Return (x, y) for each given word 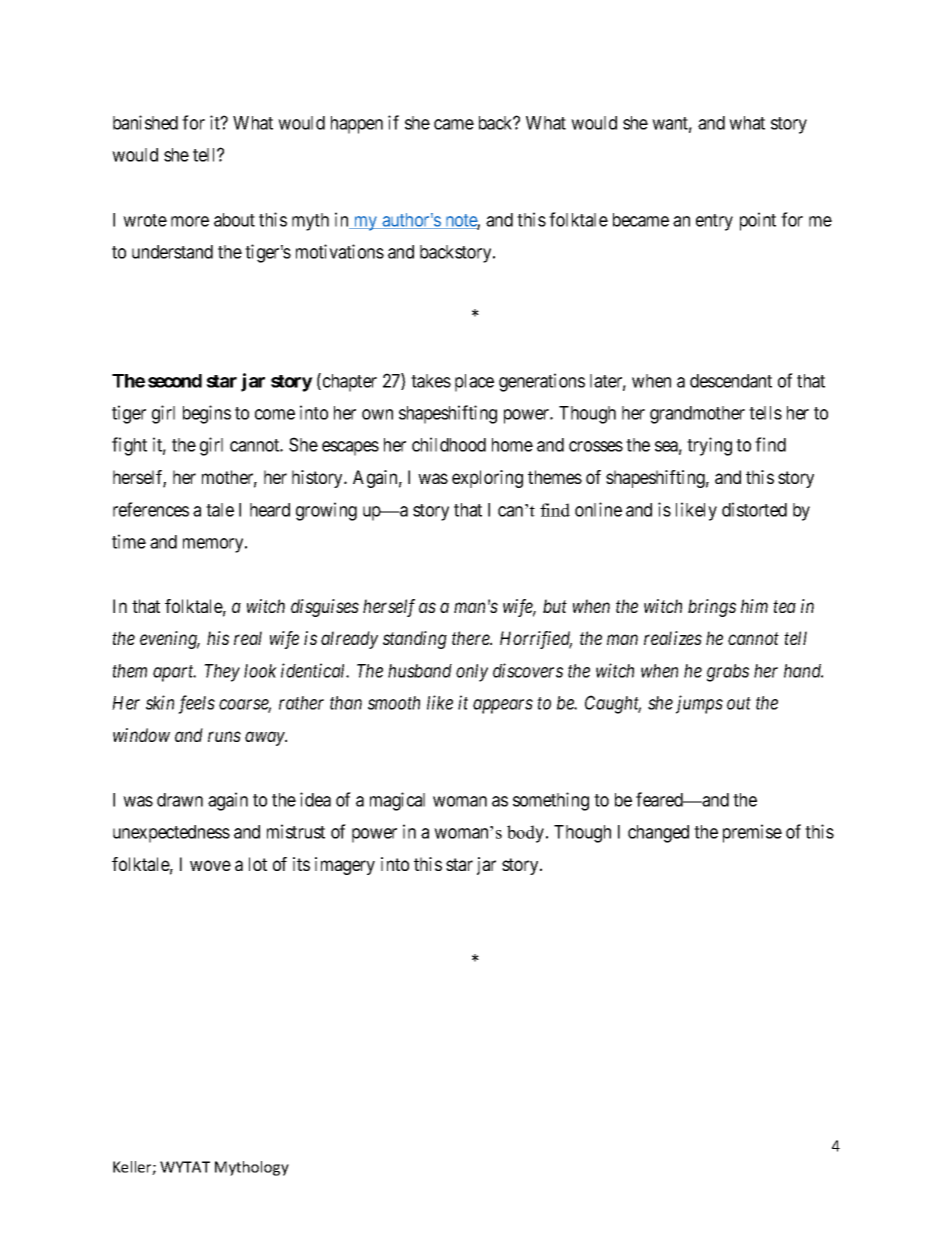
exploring (487, 479)
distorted (754, 509)
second (175, 381)
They (222, 673)
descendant (731, 381)
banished (145, 122)
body (527, 834)
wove (210, 865)
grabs (728, 673)
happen (357, 125)
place (474, 383)
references (151, 509)
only (472, 673)
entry (714, 222)
